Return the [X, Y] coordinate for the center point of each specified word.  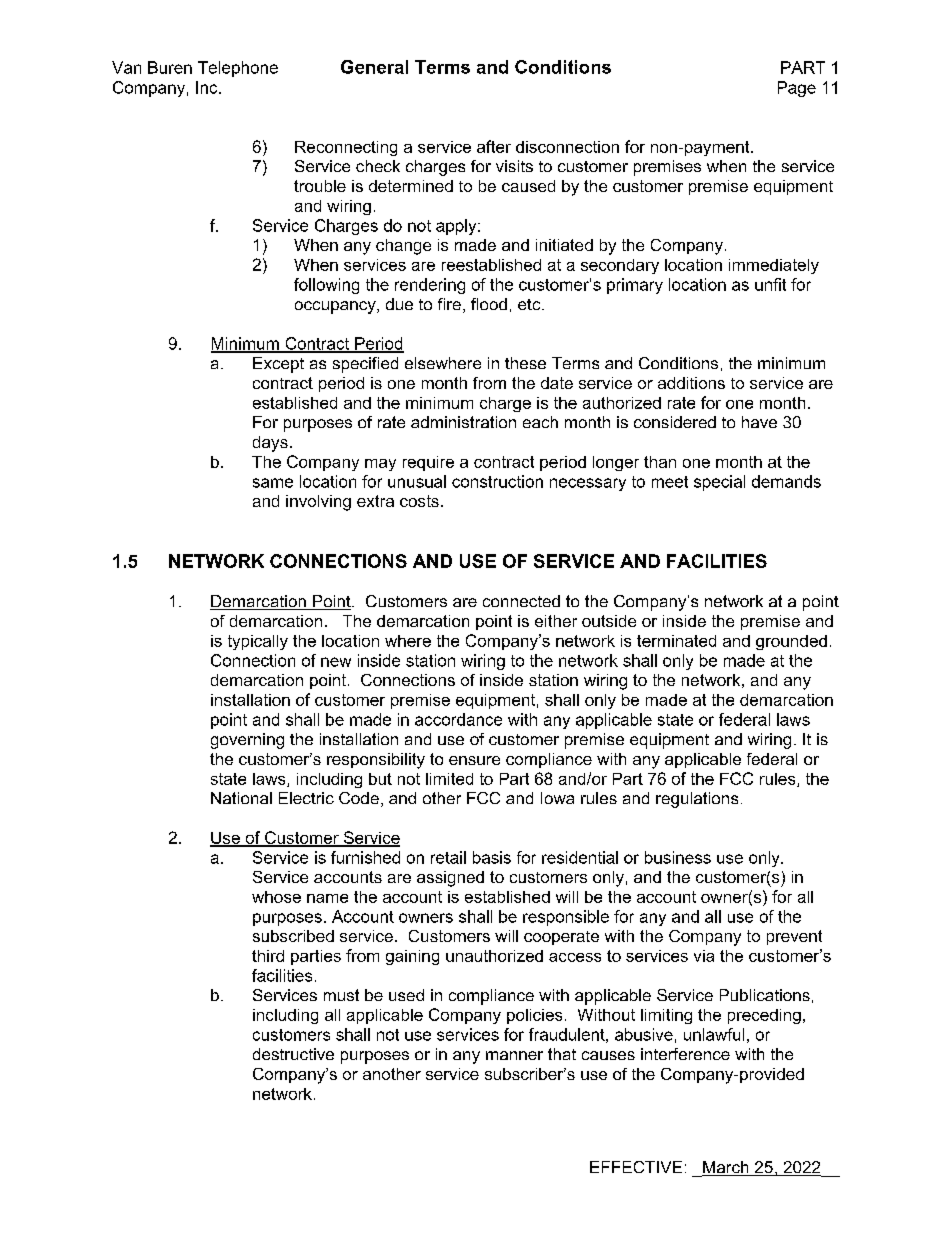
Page [797, 89]
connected [521, 601]
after [494, 146]
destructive [293, 1054]
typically [258, 642]
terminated [676, 641]
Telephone [238, 69]
